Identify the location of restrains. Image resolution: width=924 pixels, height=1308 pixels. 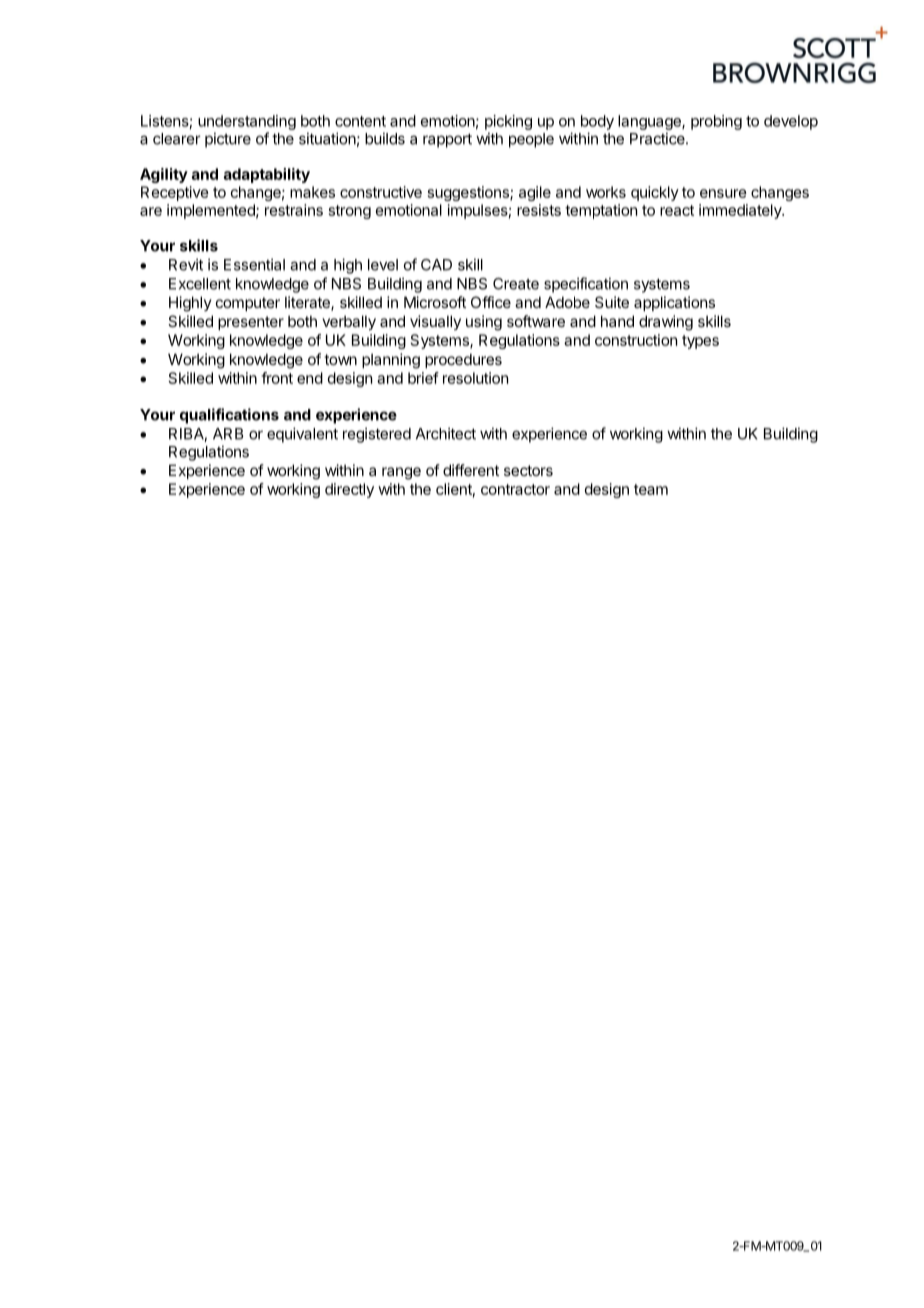
(294, 210).
